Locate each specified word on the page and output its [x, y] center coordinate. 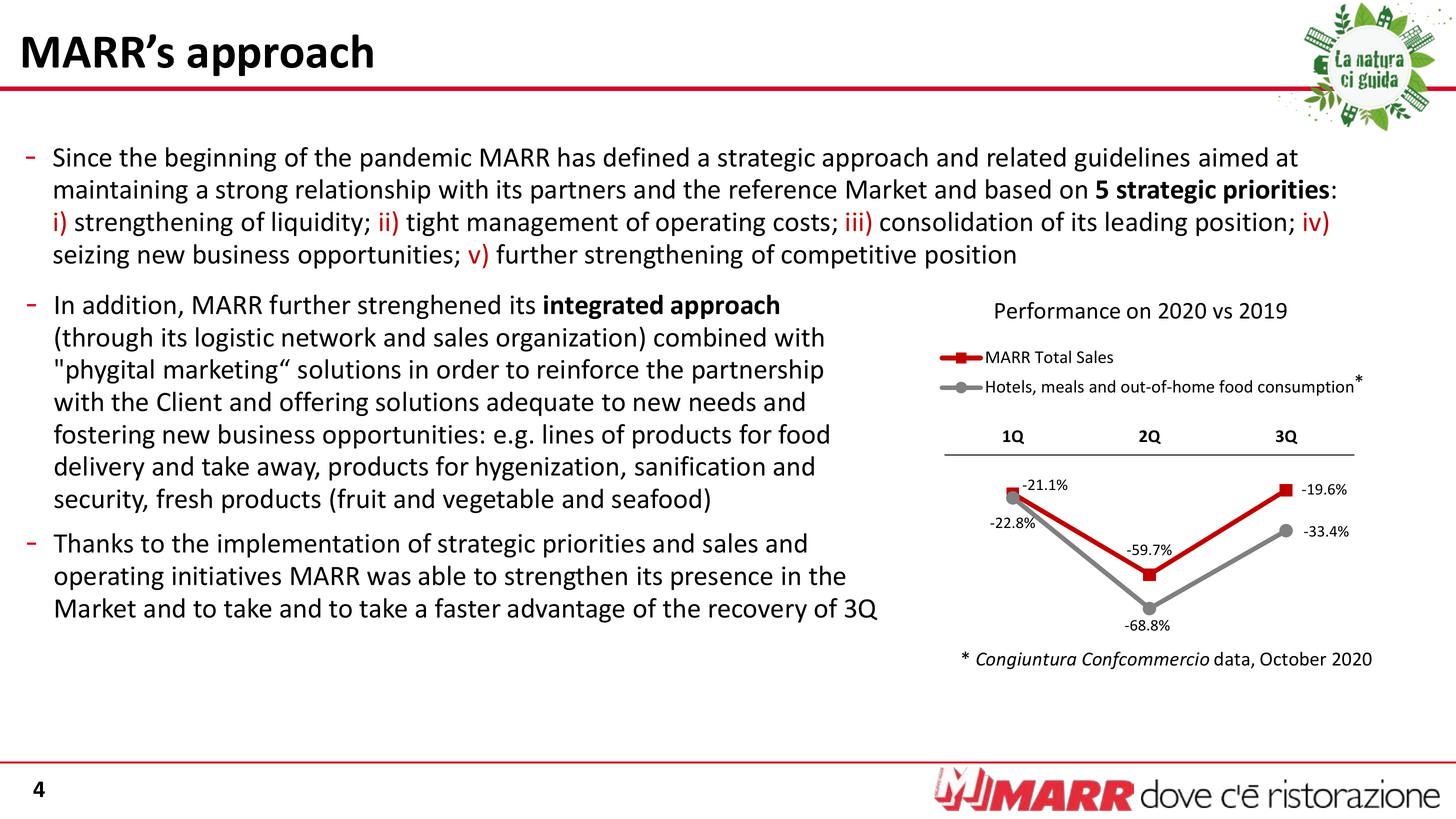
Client [189, 401]
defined [646, 157]
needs [723, 401]
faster [468, 608]
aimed [1233, 157]
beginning [221, 159]
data [1233, 660]
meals [1063, 386]
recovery [758, 613]
